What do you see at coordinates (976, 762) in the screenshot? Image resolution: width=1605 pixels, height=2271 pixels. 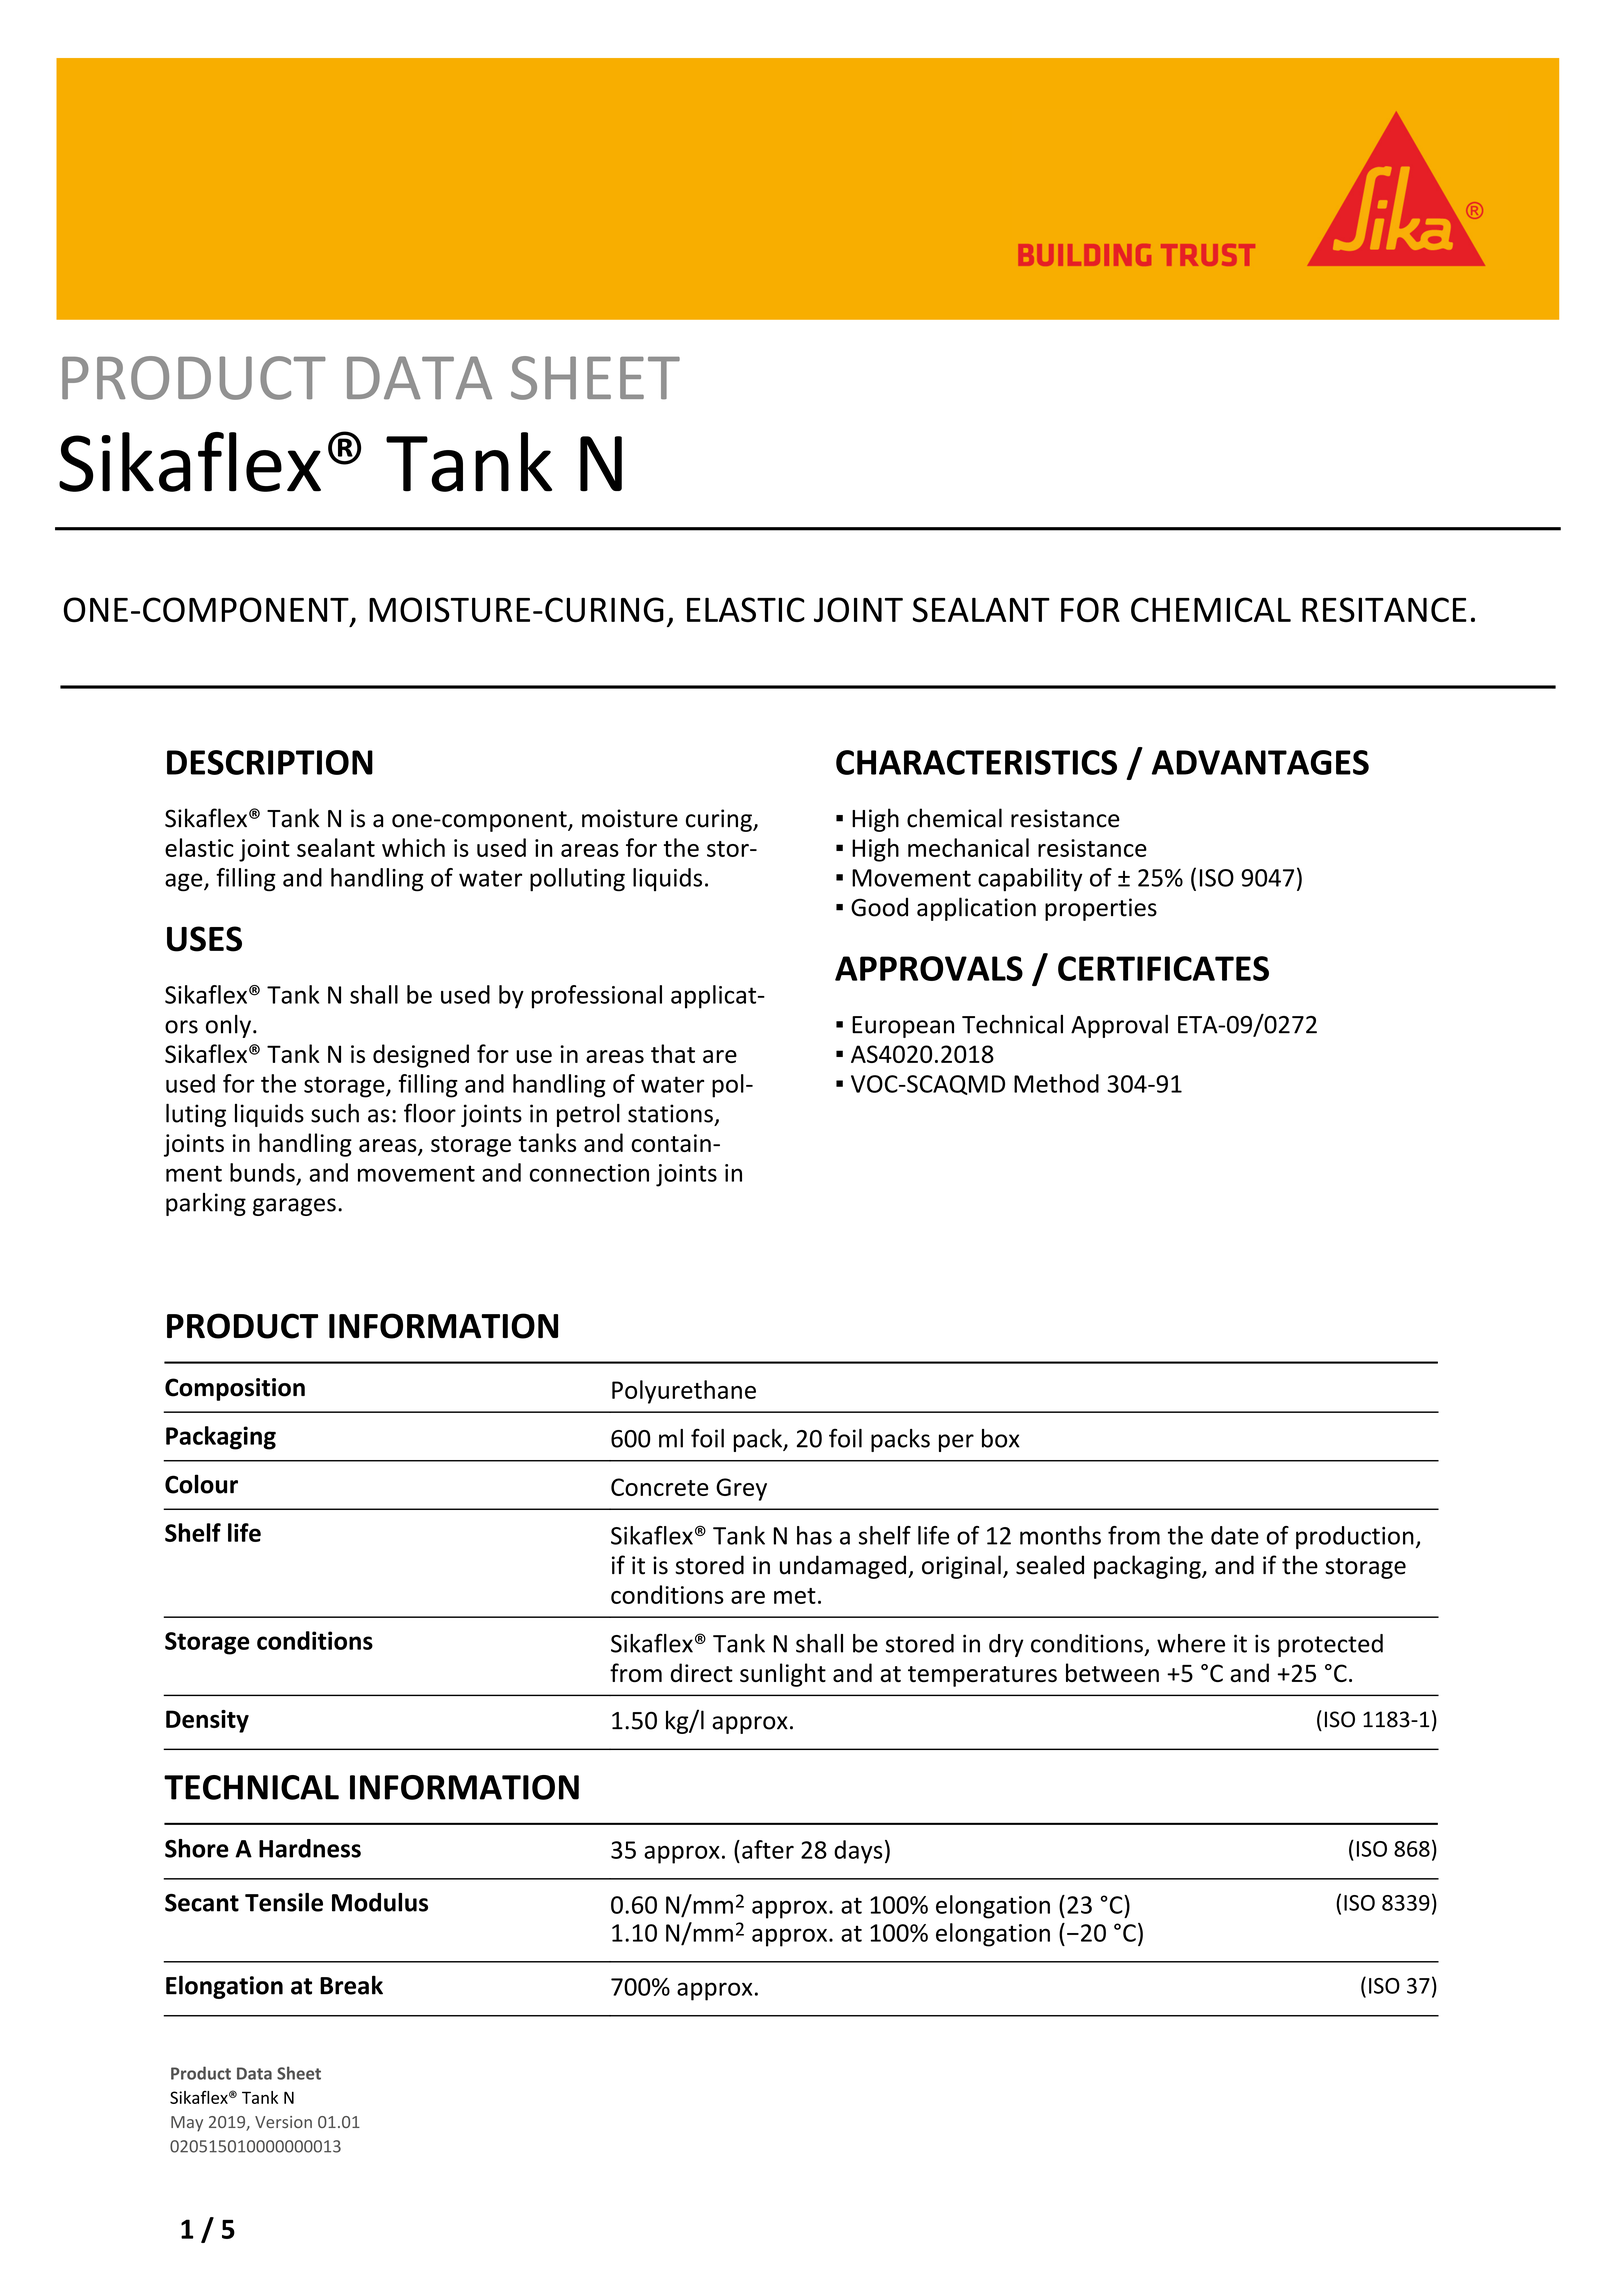 I see `CHARACTERISTICS` at bounding box center [976, 762].
